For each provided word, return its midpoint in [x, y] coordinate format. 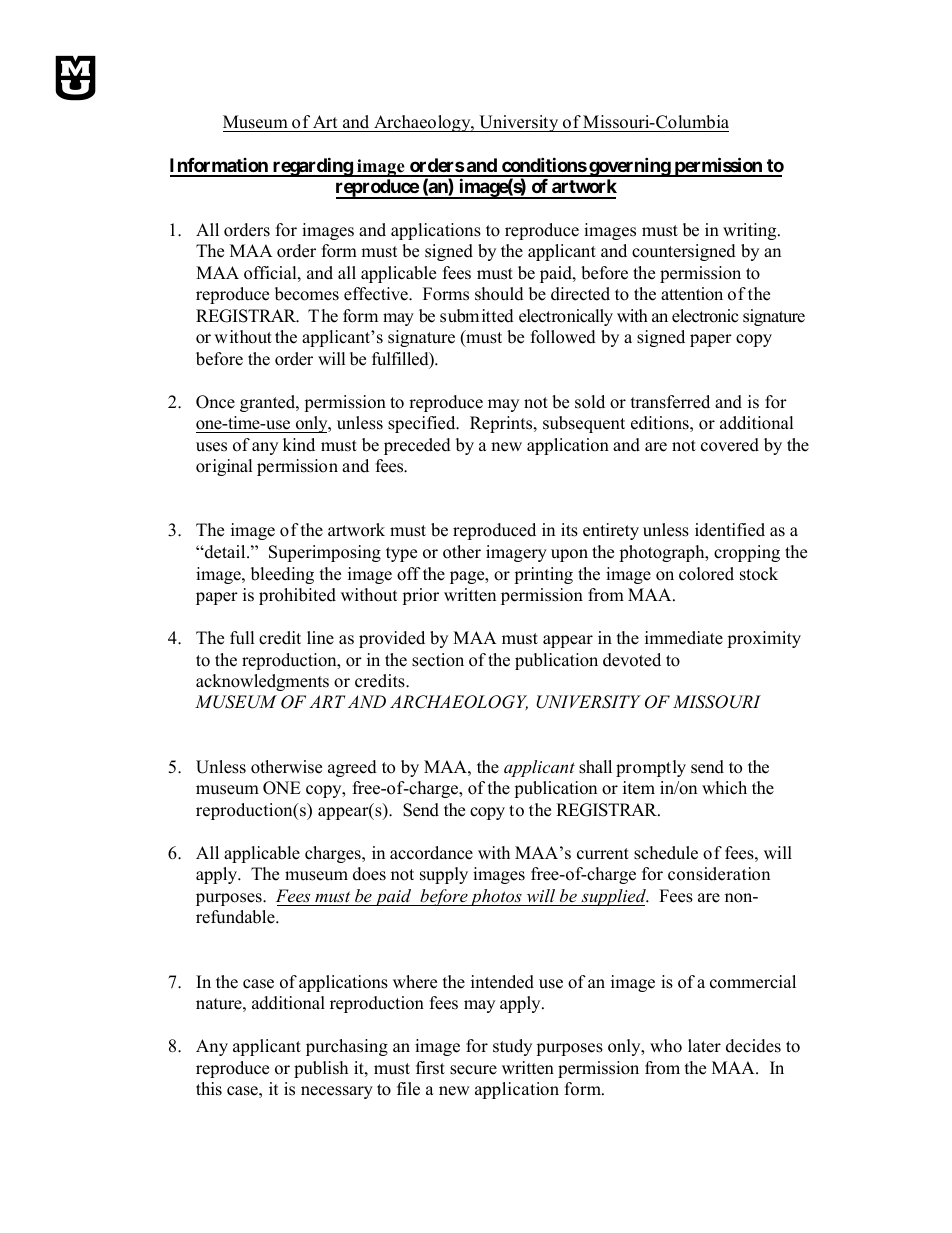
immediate [684, 638]
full [242, 638]
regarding [312, 167]
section [438, 660]
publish [321, 1069]
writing [751, 231]
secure [473, 1070]
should [499, 294]
